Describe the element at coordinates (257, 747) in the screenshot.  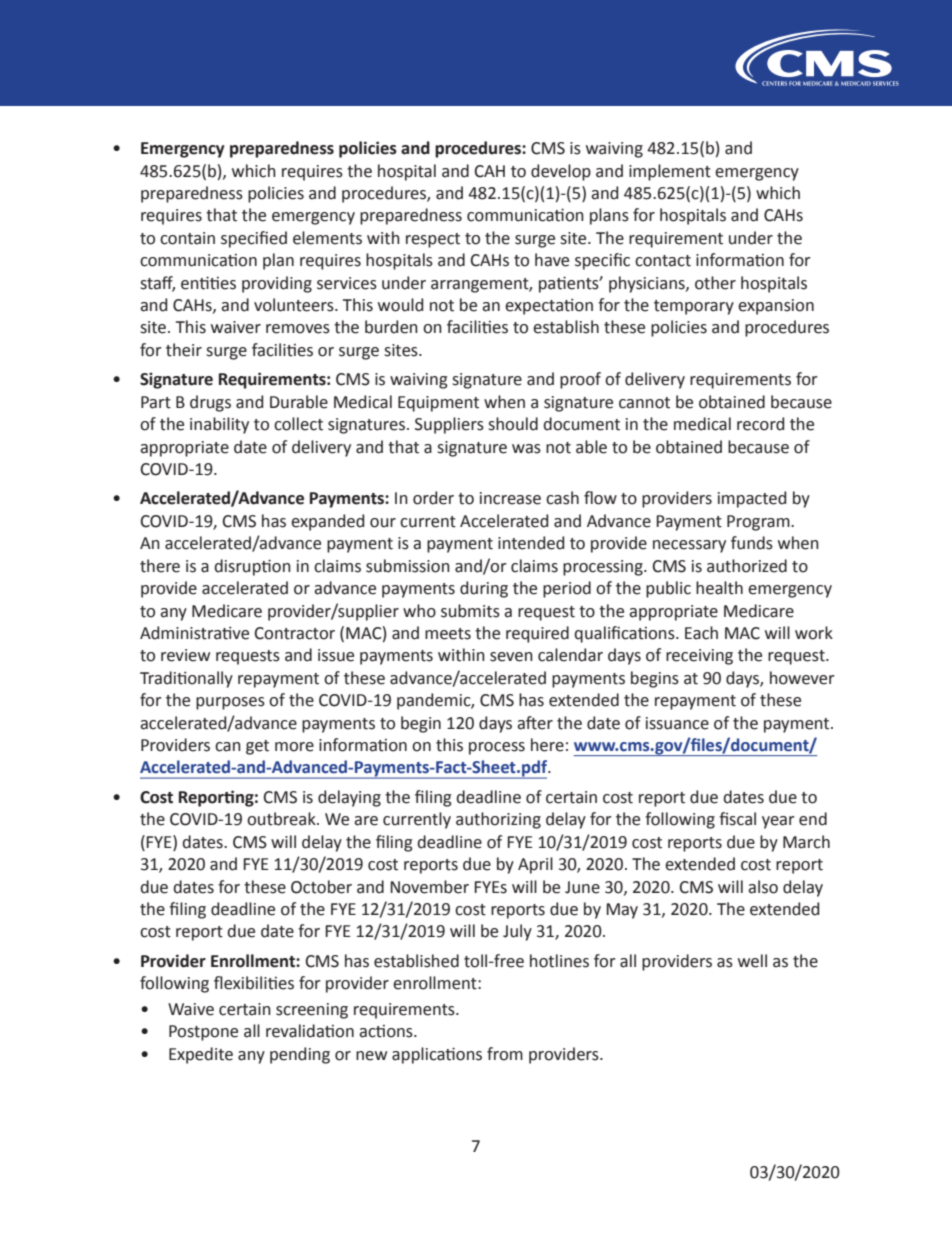
I see `get` at that location.
